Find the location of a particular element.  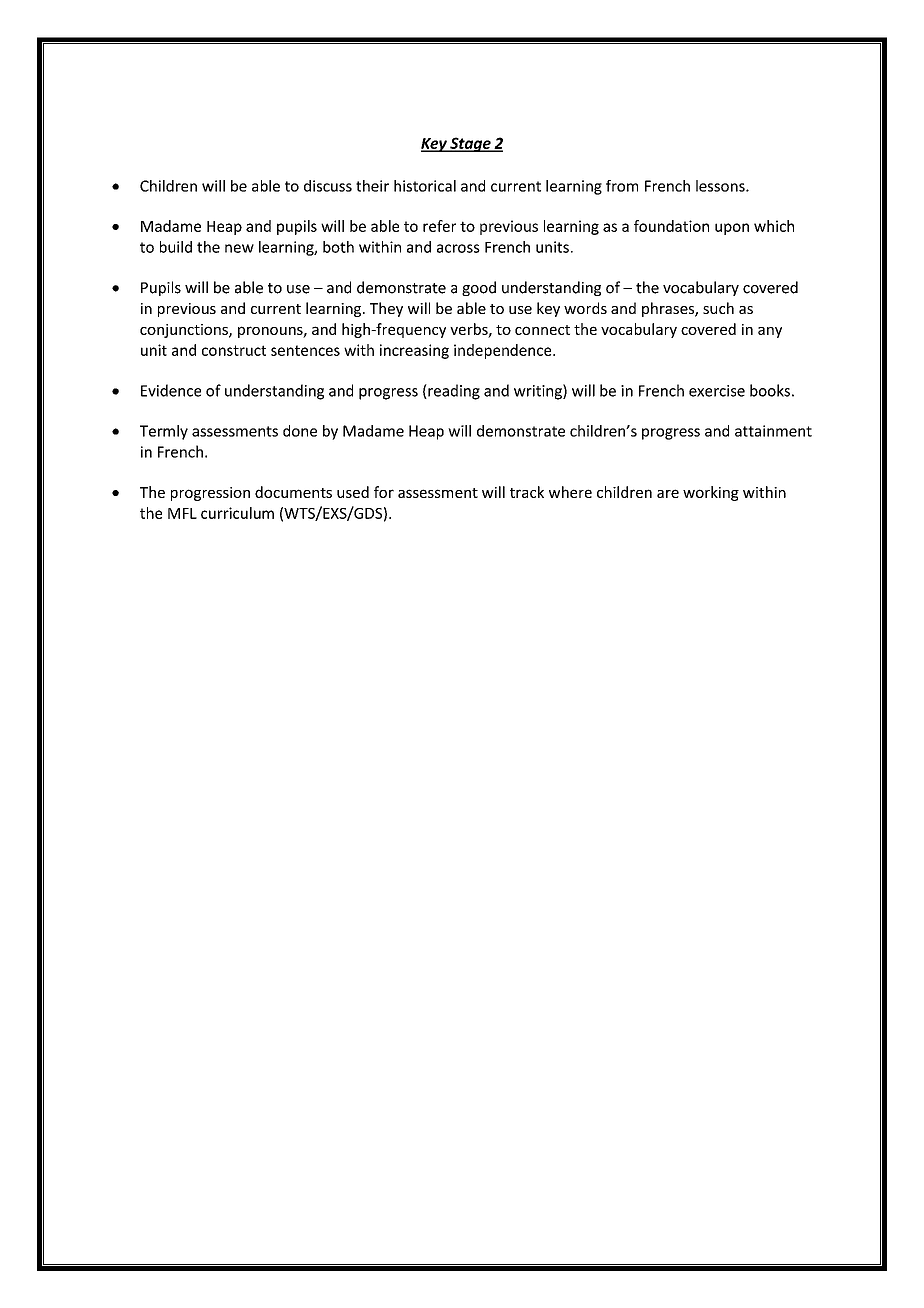

such is located at coordinates (718, 308).
